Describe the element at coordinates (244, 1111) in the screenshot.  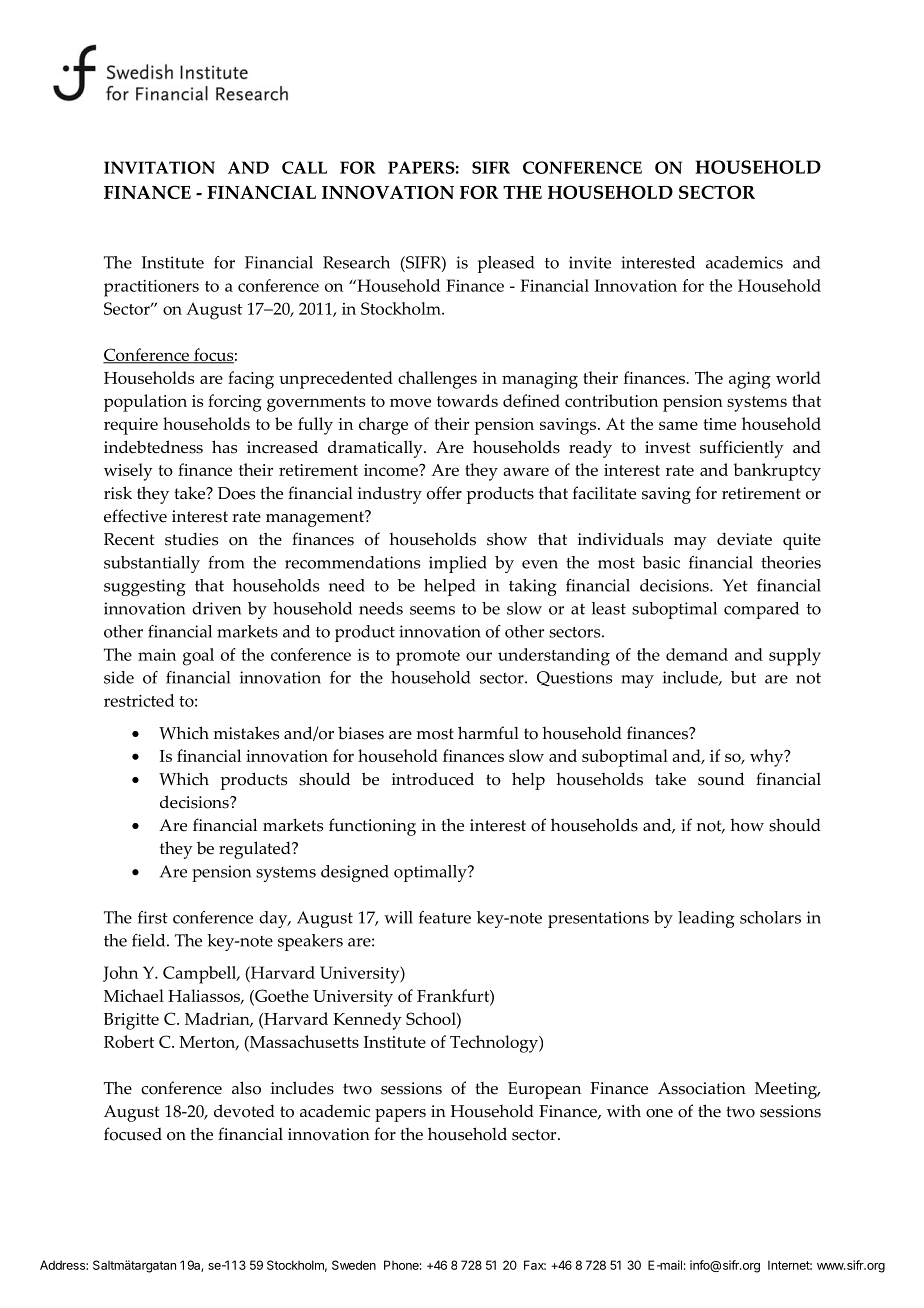
I see `devoted` at that location.
